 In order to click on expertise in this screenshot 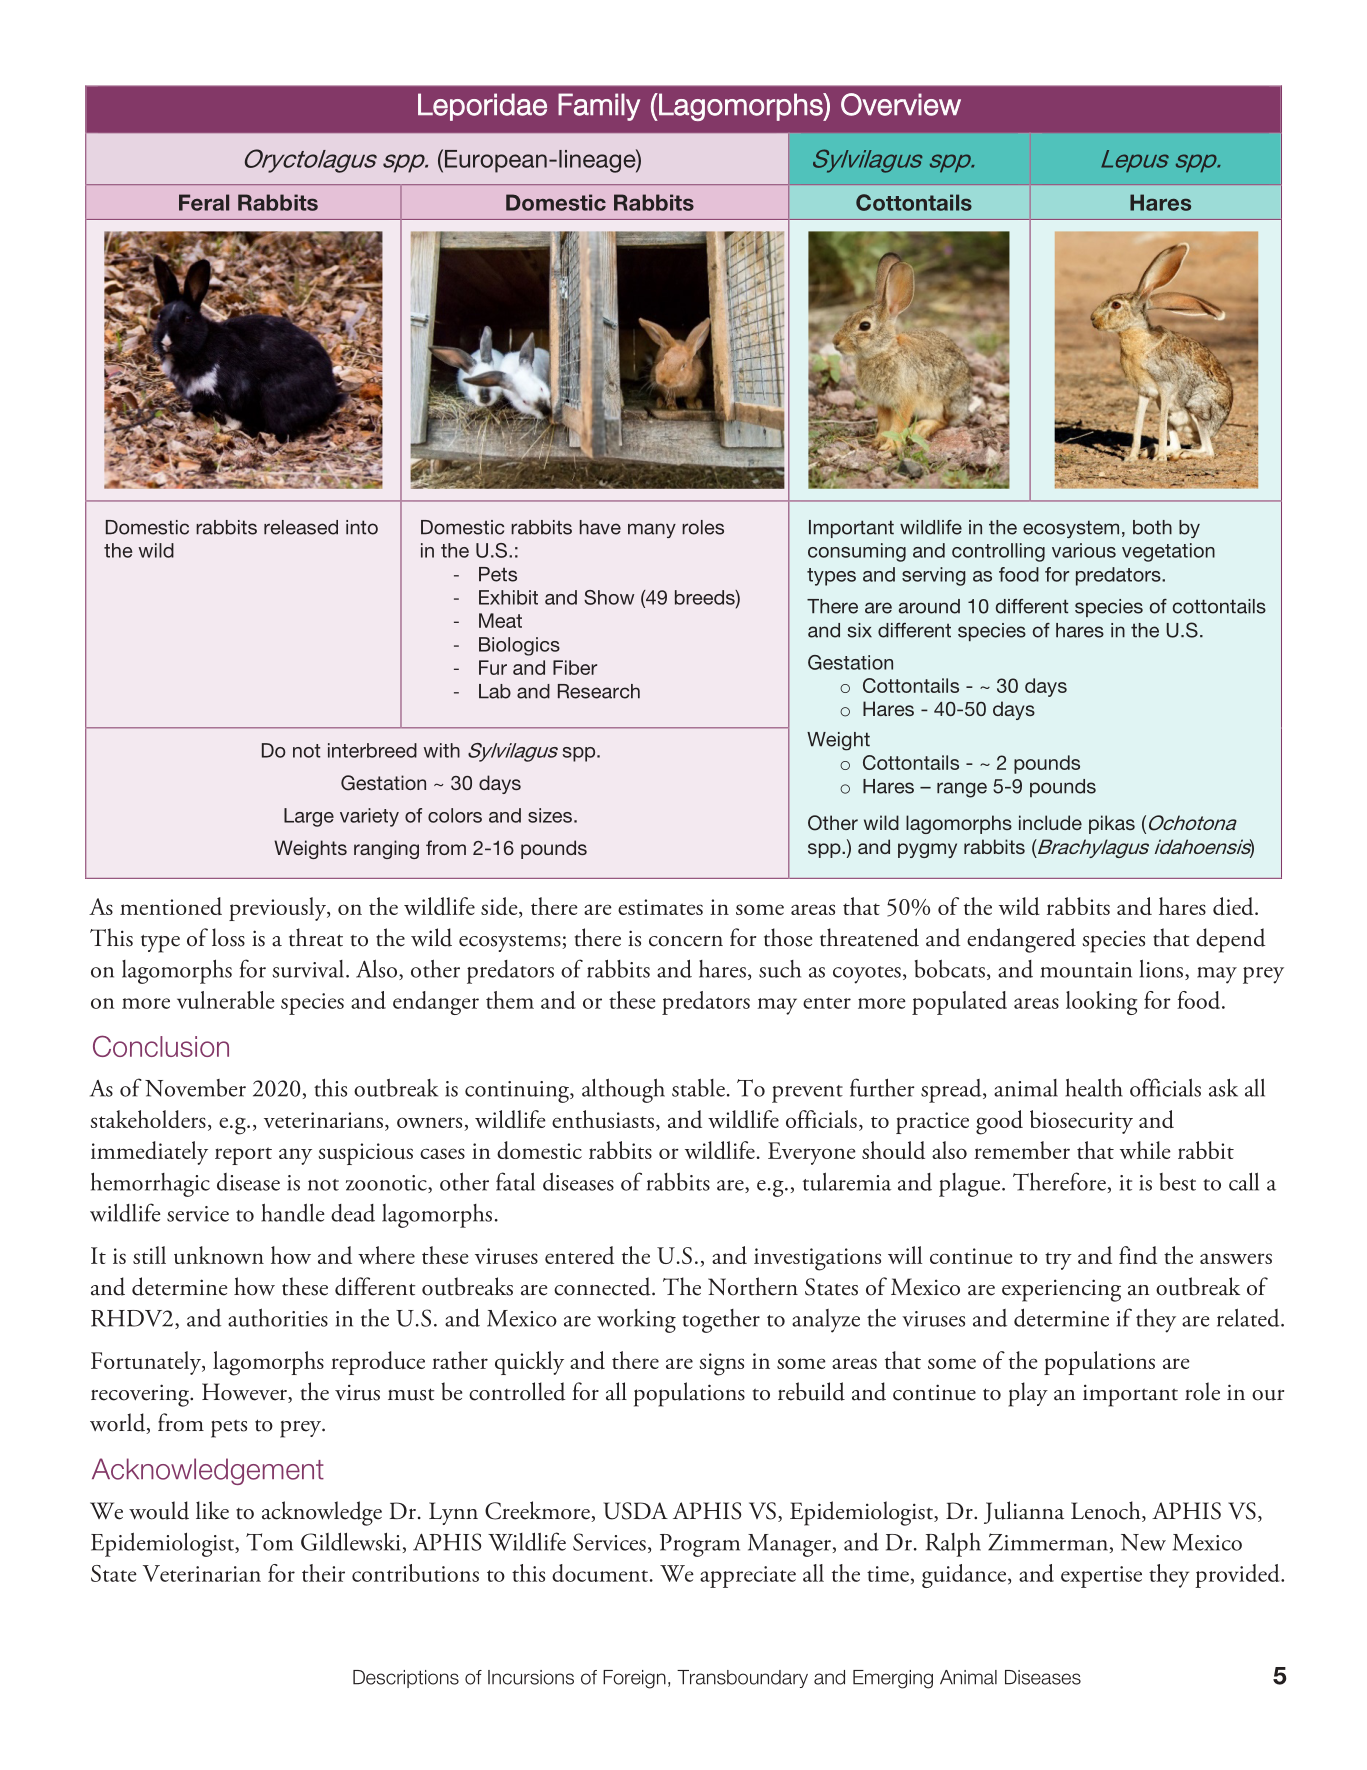, I will do `click(1101, 1577)`.
